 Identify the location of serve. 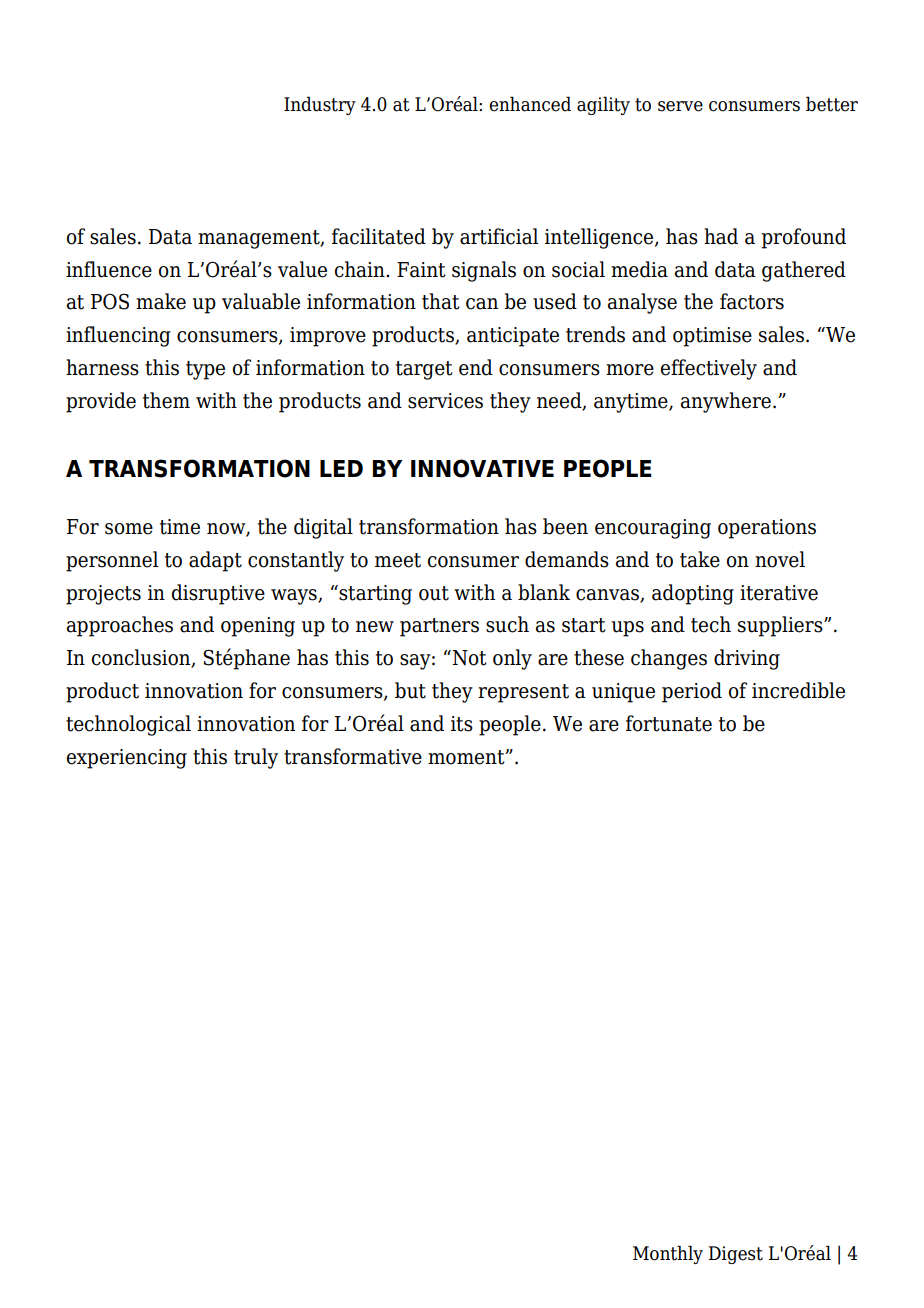
(680, 106).
